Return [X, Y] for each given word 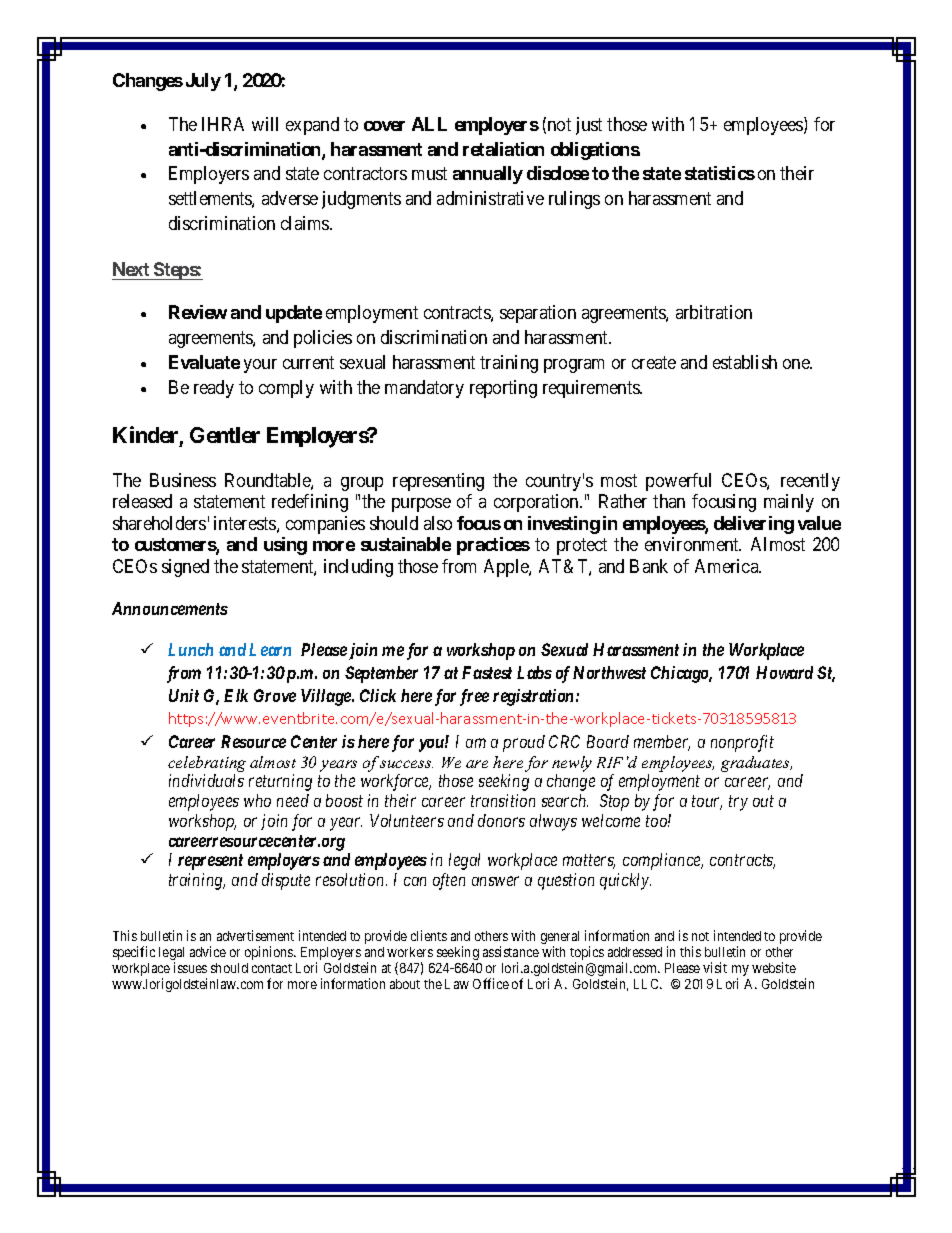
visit [715, 967]
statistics [720, 173]
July [203, 82]
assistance [511, 951]
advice [208, 951]
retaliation [503, 149]
